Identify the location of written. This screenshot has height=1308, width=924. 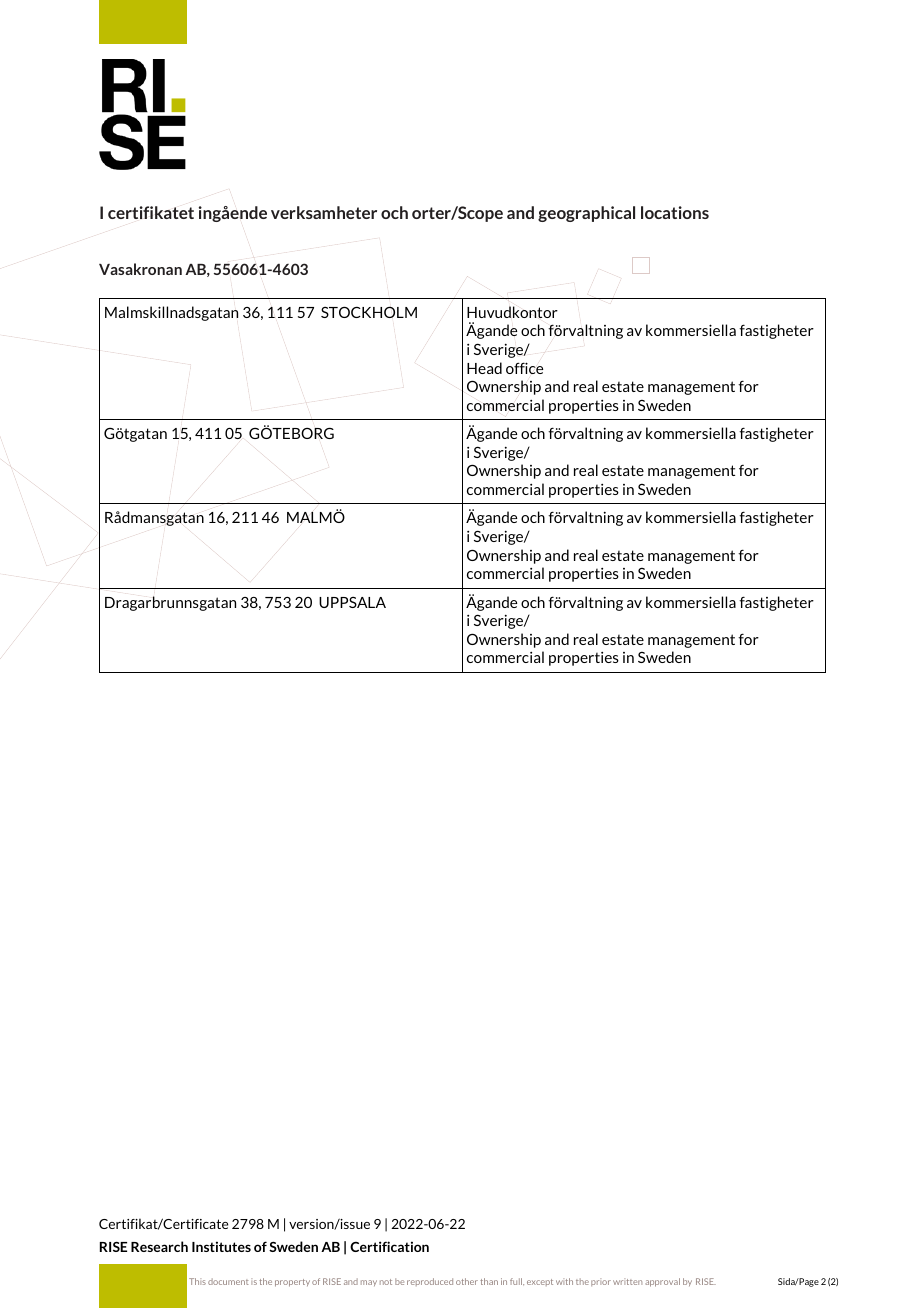
(627, 1281).
